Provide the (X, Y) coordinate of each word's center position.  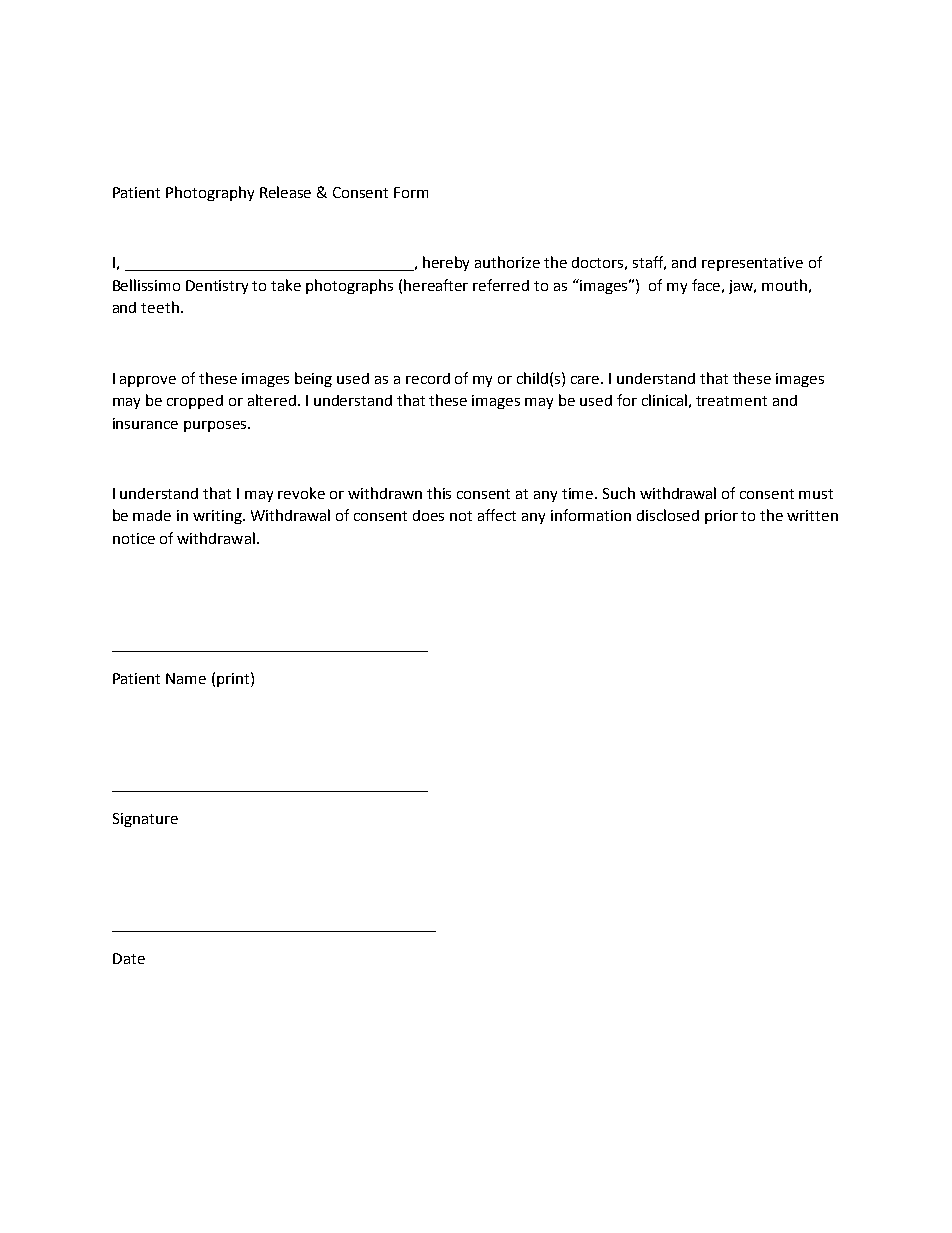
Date (129, 958)
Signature (145, 820)
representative (752, 264)
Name (186, 678)
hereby (446, 263)
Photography (210, 193)
